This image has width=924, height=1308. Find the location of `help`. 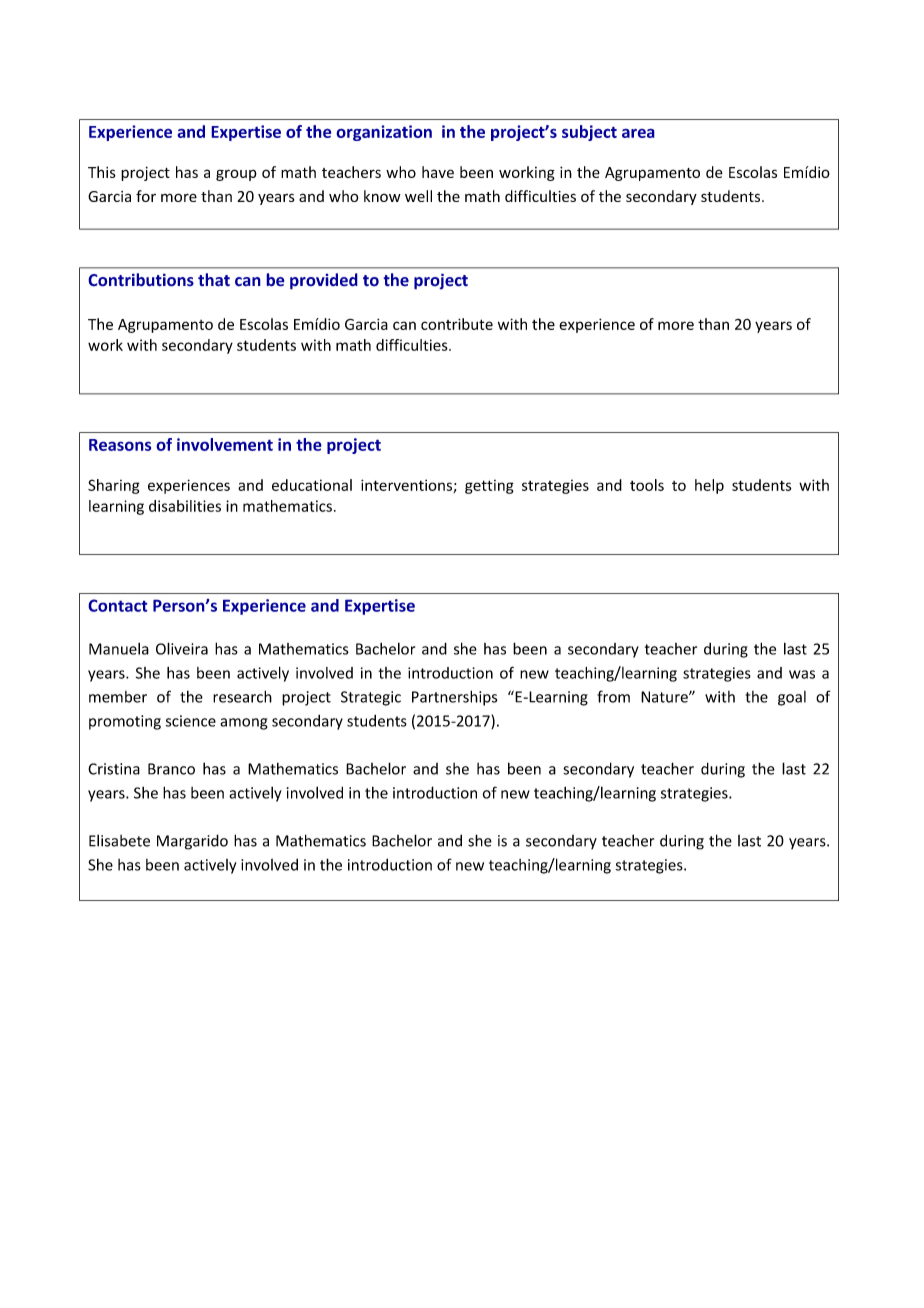

help is located at coordinates (709, 486).
